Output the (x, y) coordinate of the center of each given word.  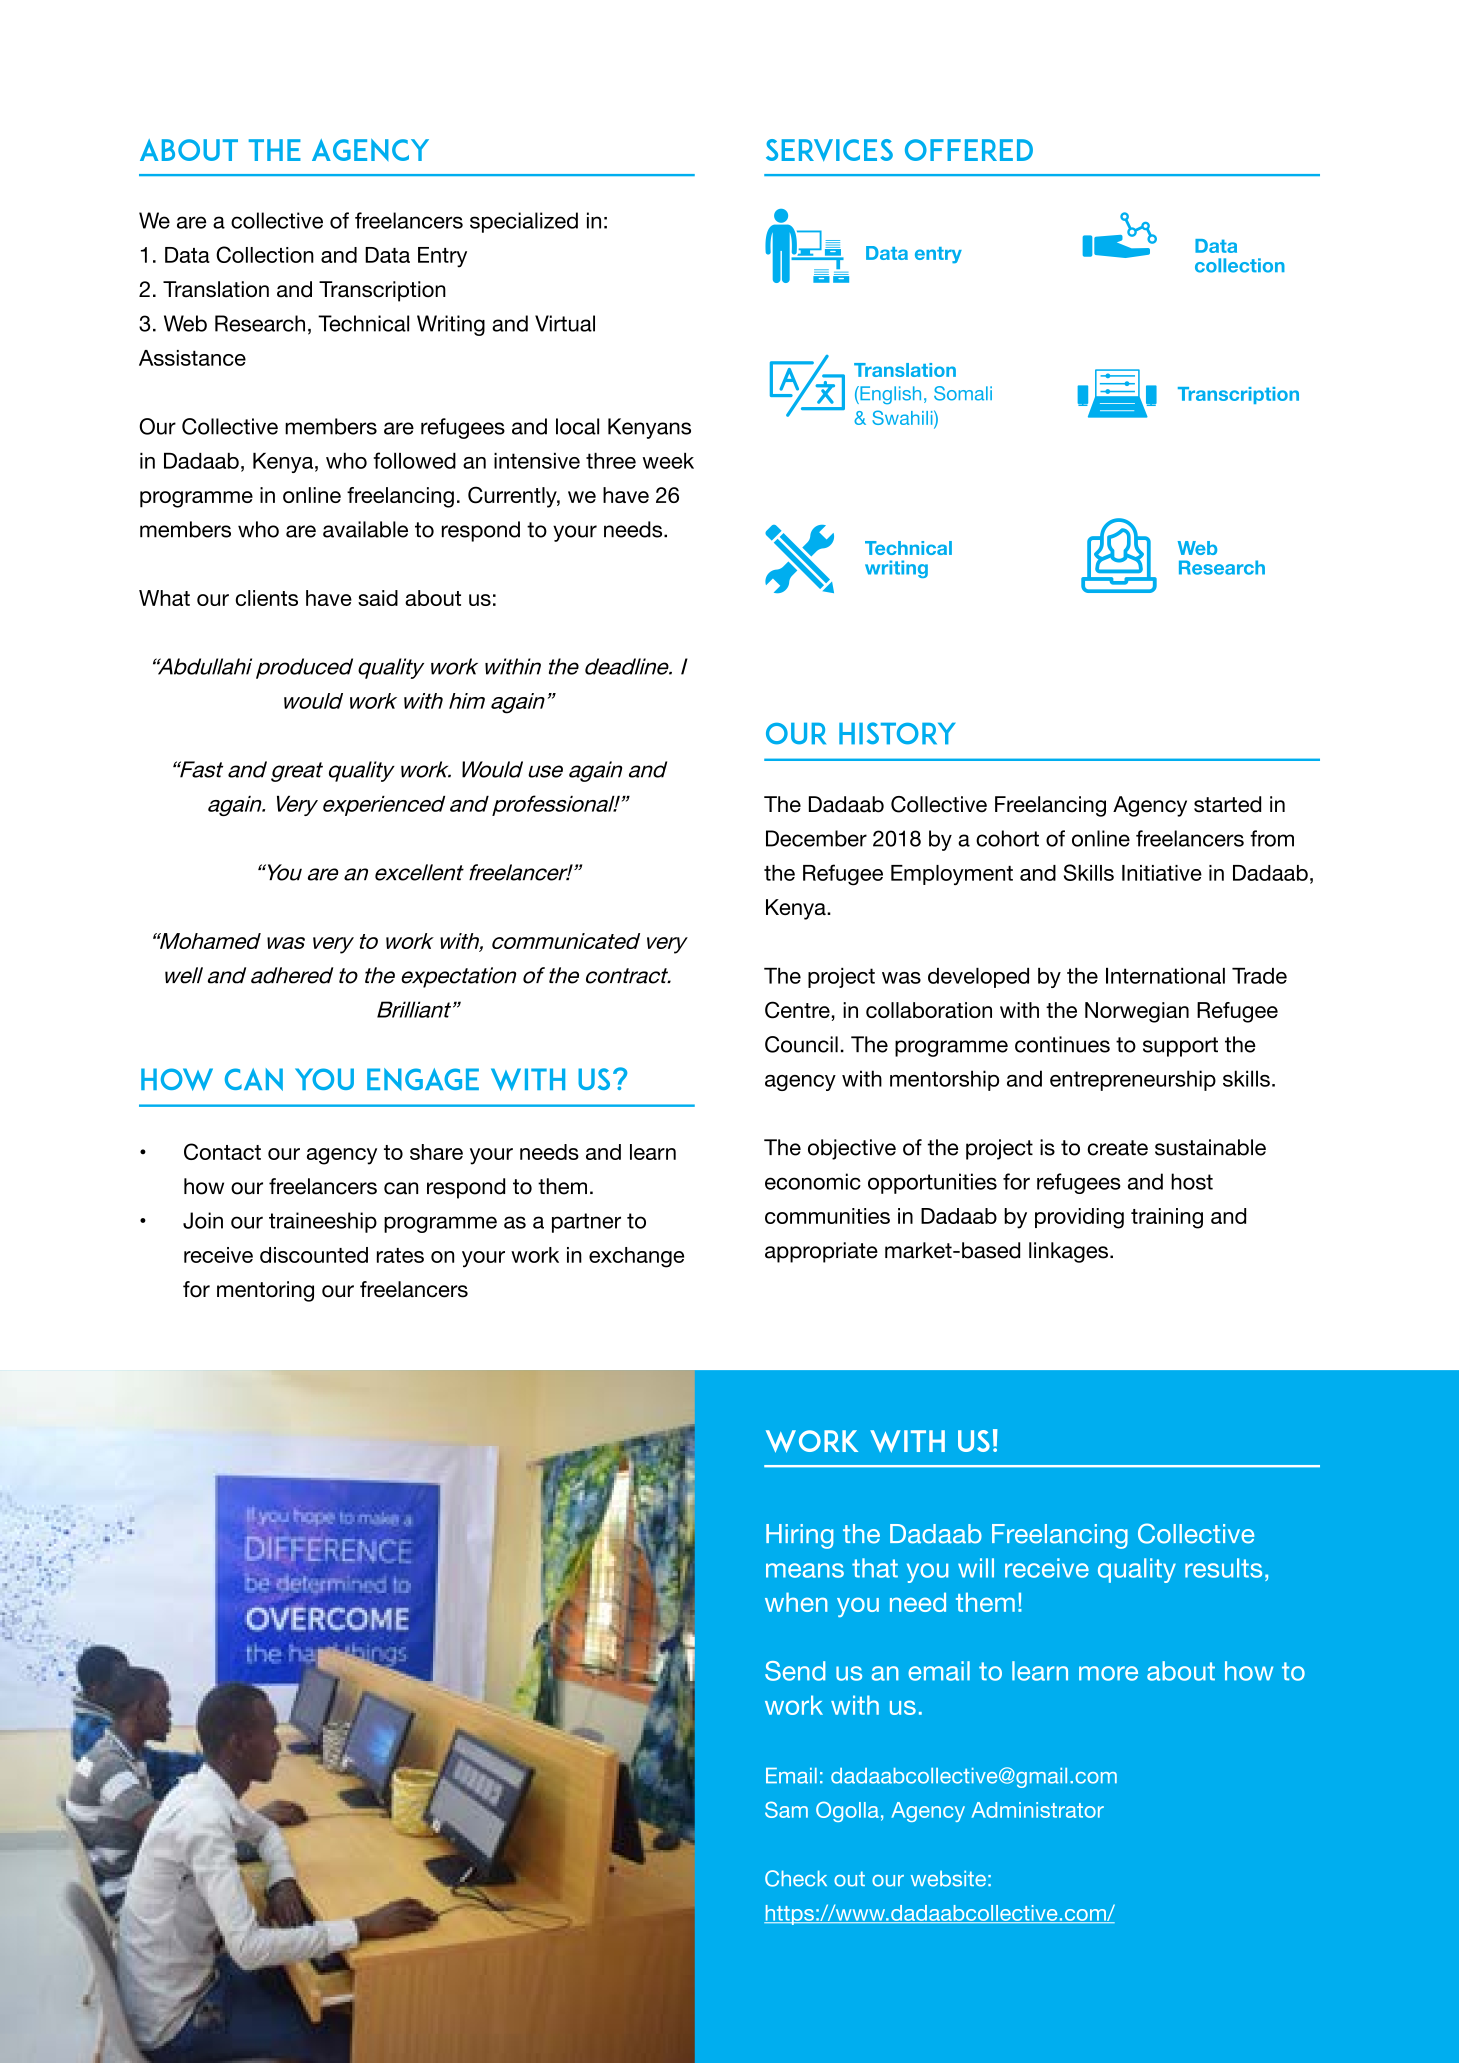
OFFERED (969, 150)
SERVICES (829, 150)
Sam (786, 1809)
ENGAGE (423, 1079)
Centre (797, 1010)
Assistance (192, 358)
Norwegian (1137, 1012)
